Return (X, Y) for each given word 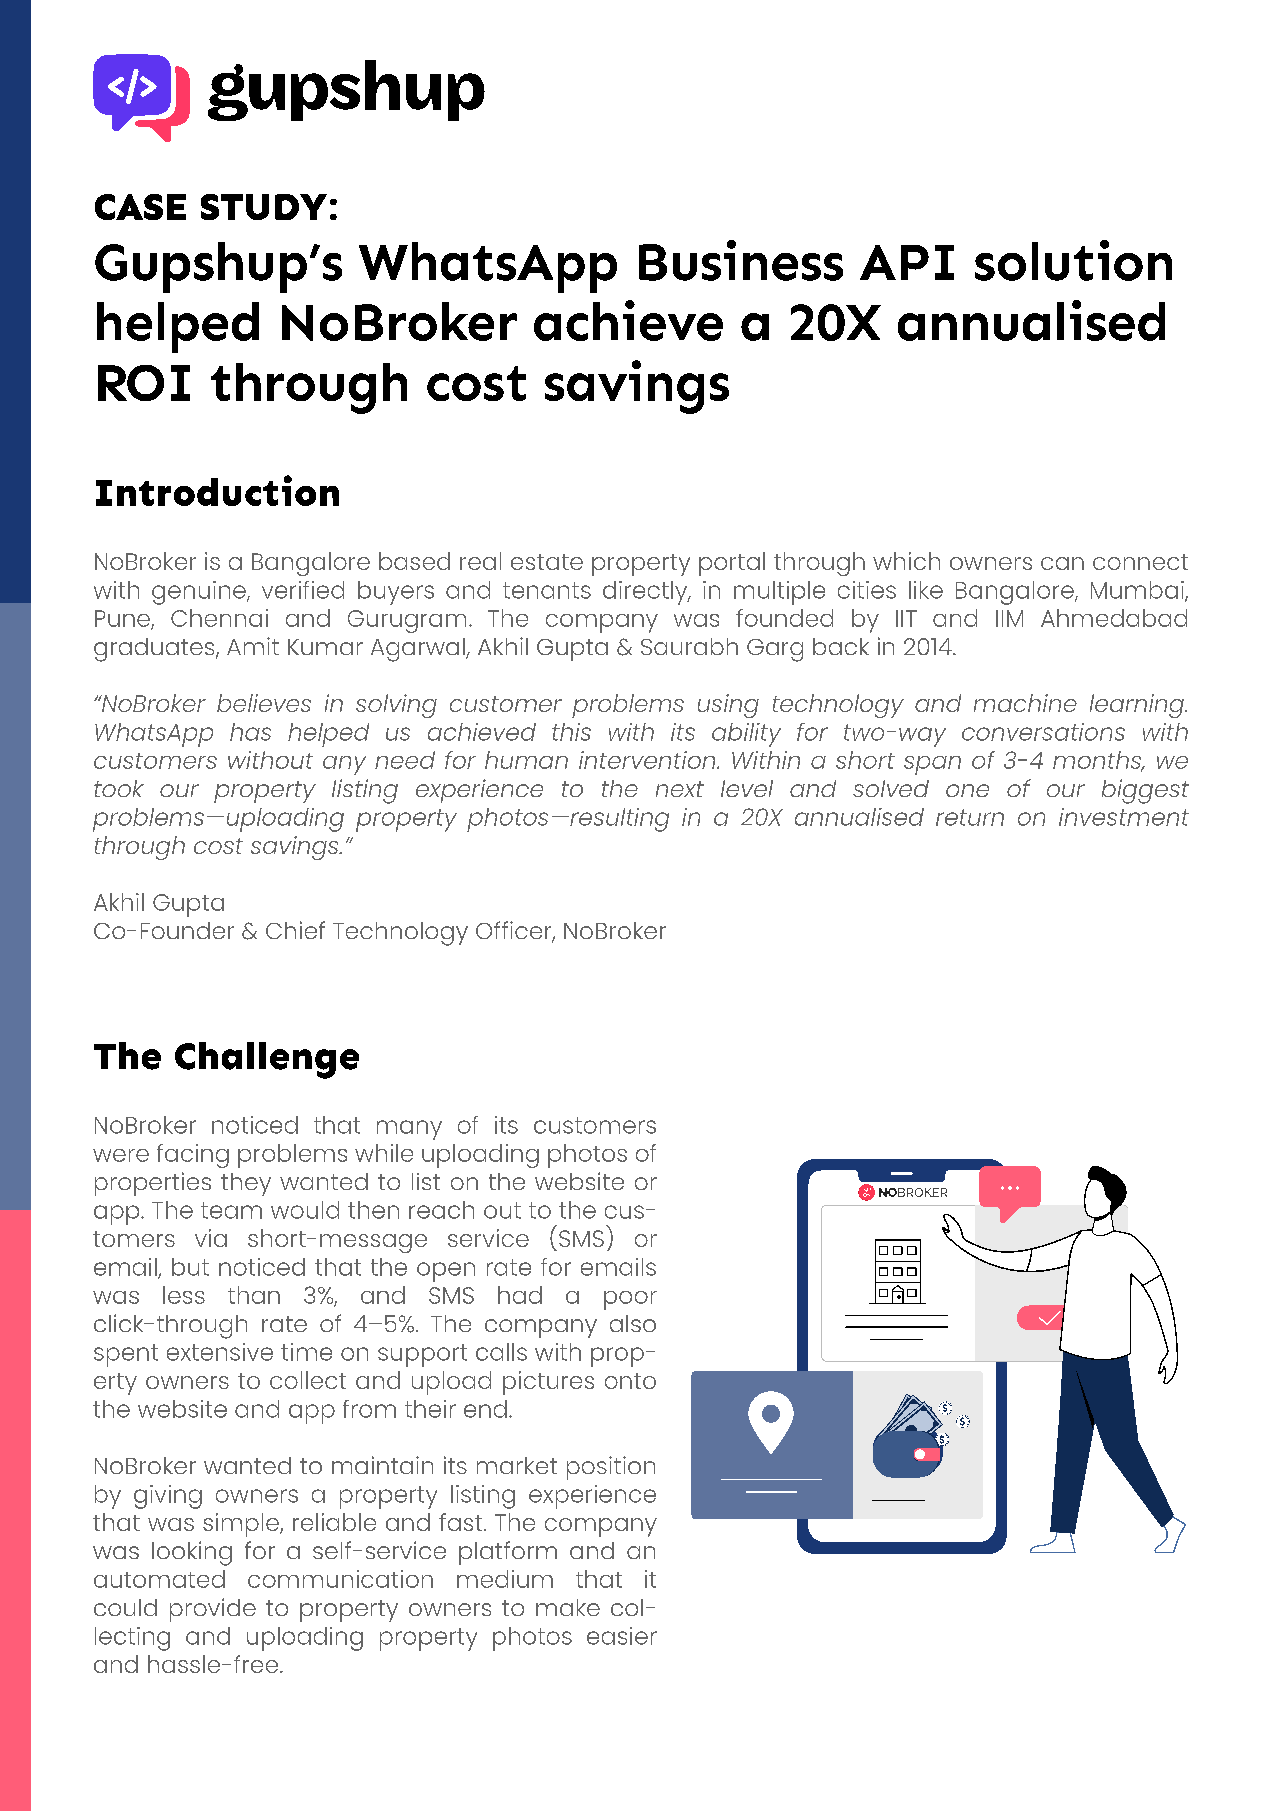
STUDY (264, 207)
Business (741, 260)
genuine (200, 593)
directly (646, 593)
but (190, 1267)
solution (1073, 260)
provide (213, 1610)
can (1062, 563)
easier (622, 1636)
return (970, 817)
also (633, 1323)
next (680, 789)
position (611, 1468)
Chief (295, 930)
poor (630, 1300)
